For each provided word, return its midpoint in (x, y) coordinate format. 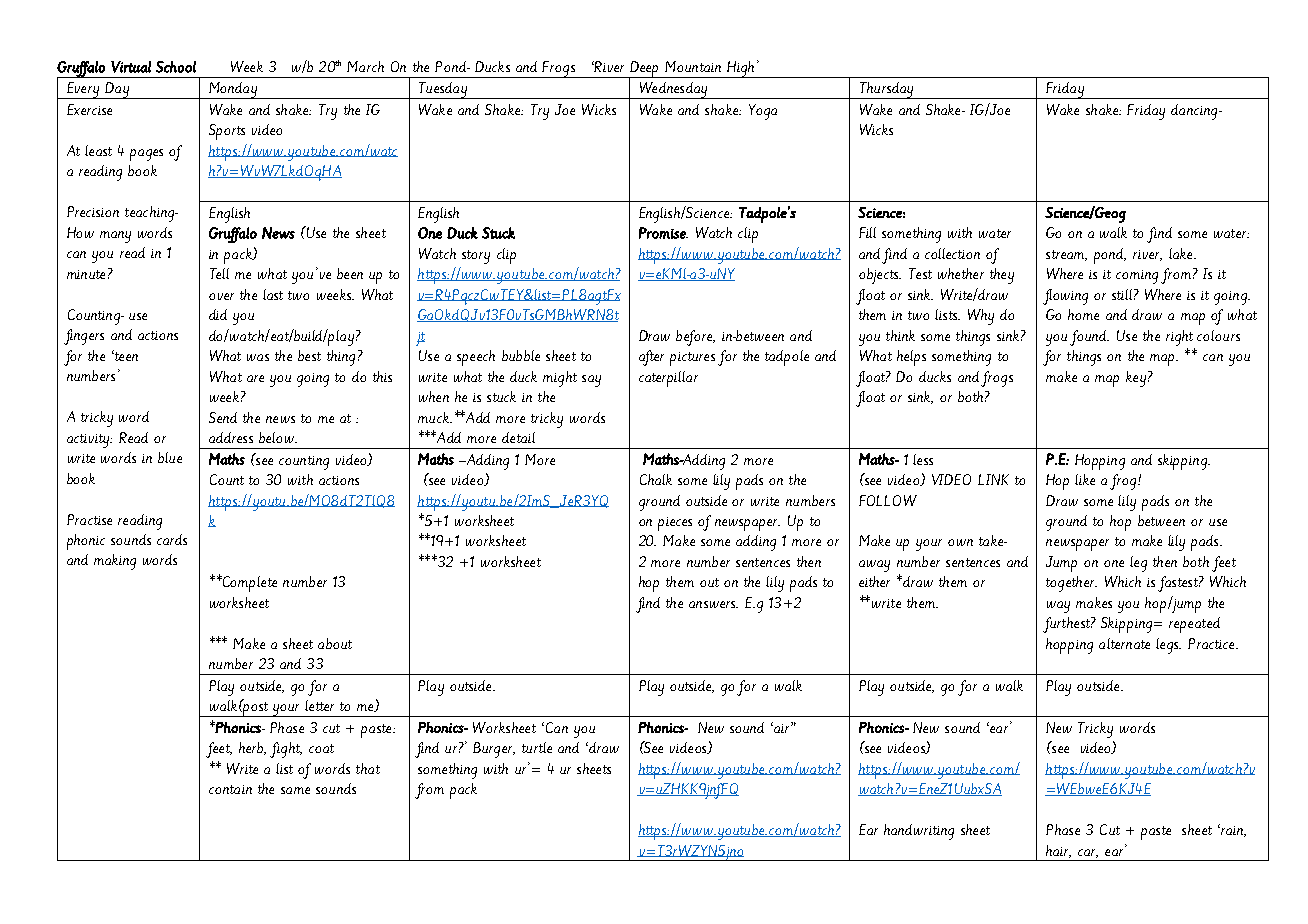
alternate (1124, 643)
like (1085, 479)
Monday (233, 90)
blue (170, 457)
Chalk (656, 479)
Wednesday (673, 90)
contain (230, 789)
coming (1137, 277)
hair (1058, 851)
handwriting (919, 832)
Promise (663, 233)
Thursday (886, 90)
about (335, 643)
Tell (219, 273)
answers (713, 604)
